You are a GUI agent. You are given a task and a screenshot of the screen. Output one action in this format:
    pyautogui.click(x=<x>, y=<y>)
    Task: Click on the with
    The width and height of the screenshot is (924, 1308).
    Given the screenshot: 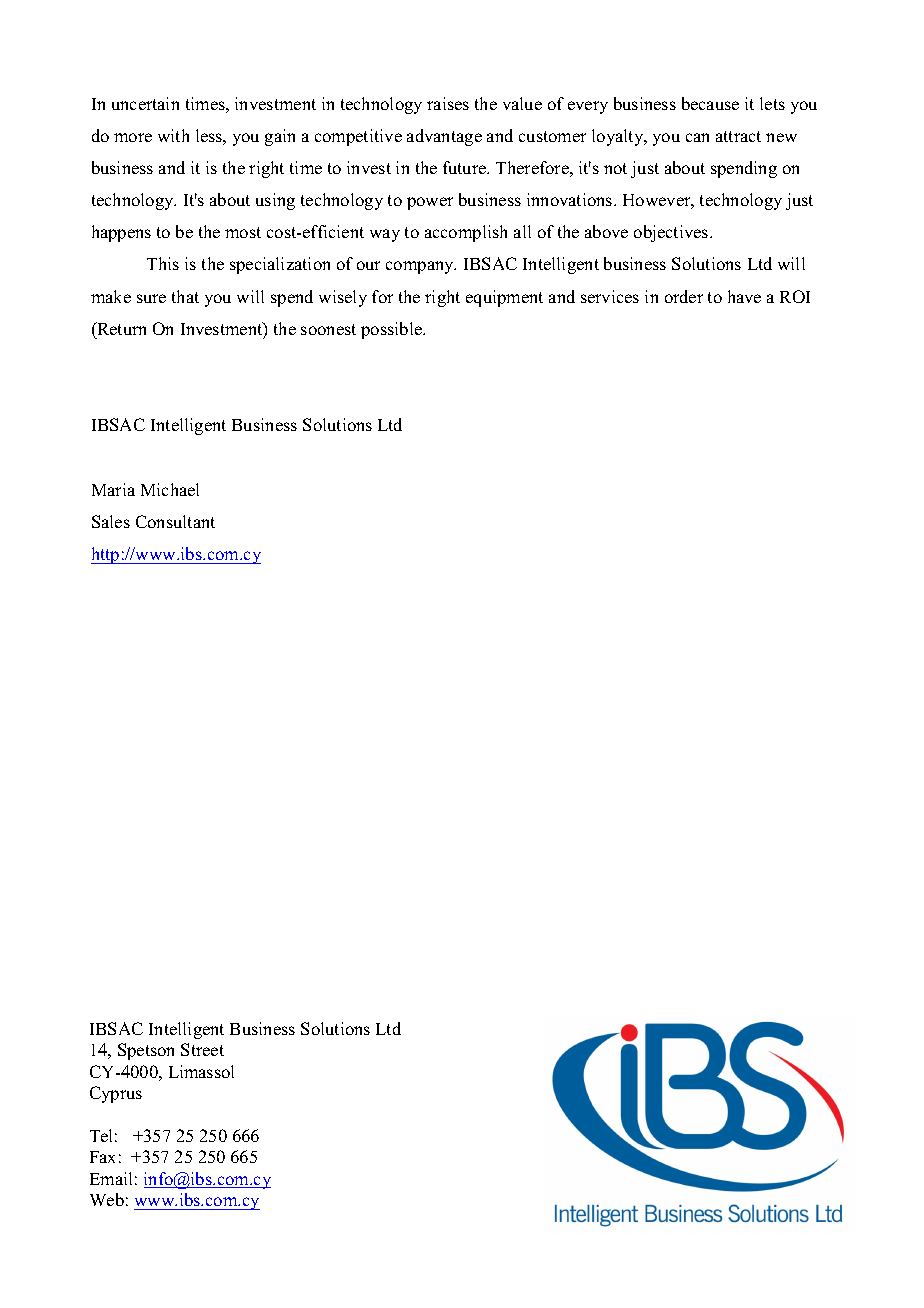 What is the action you would take?
    pyautogui.click(x=173, y=135)
